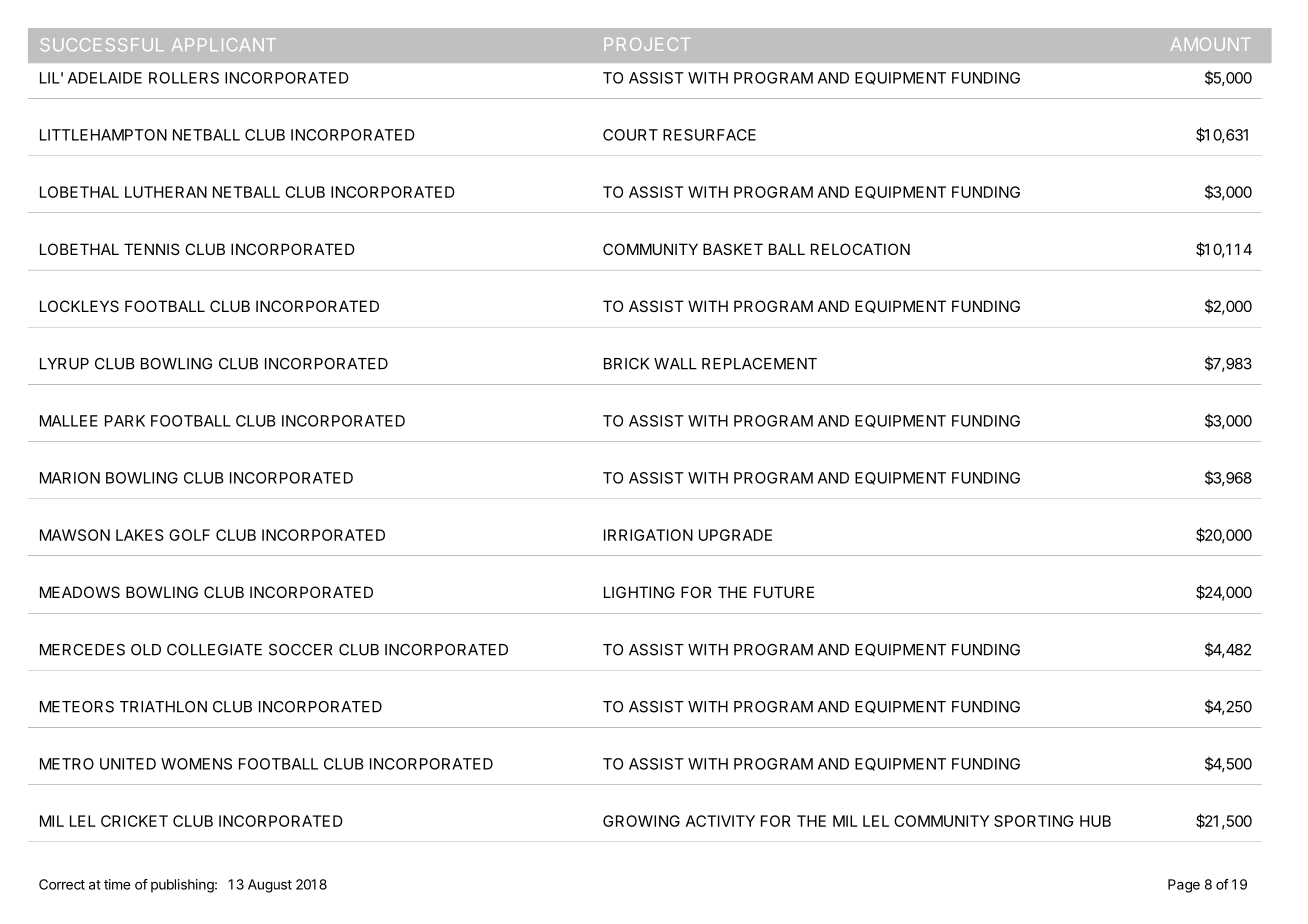  I want to click on PARK, so click(125, 421).
